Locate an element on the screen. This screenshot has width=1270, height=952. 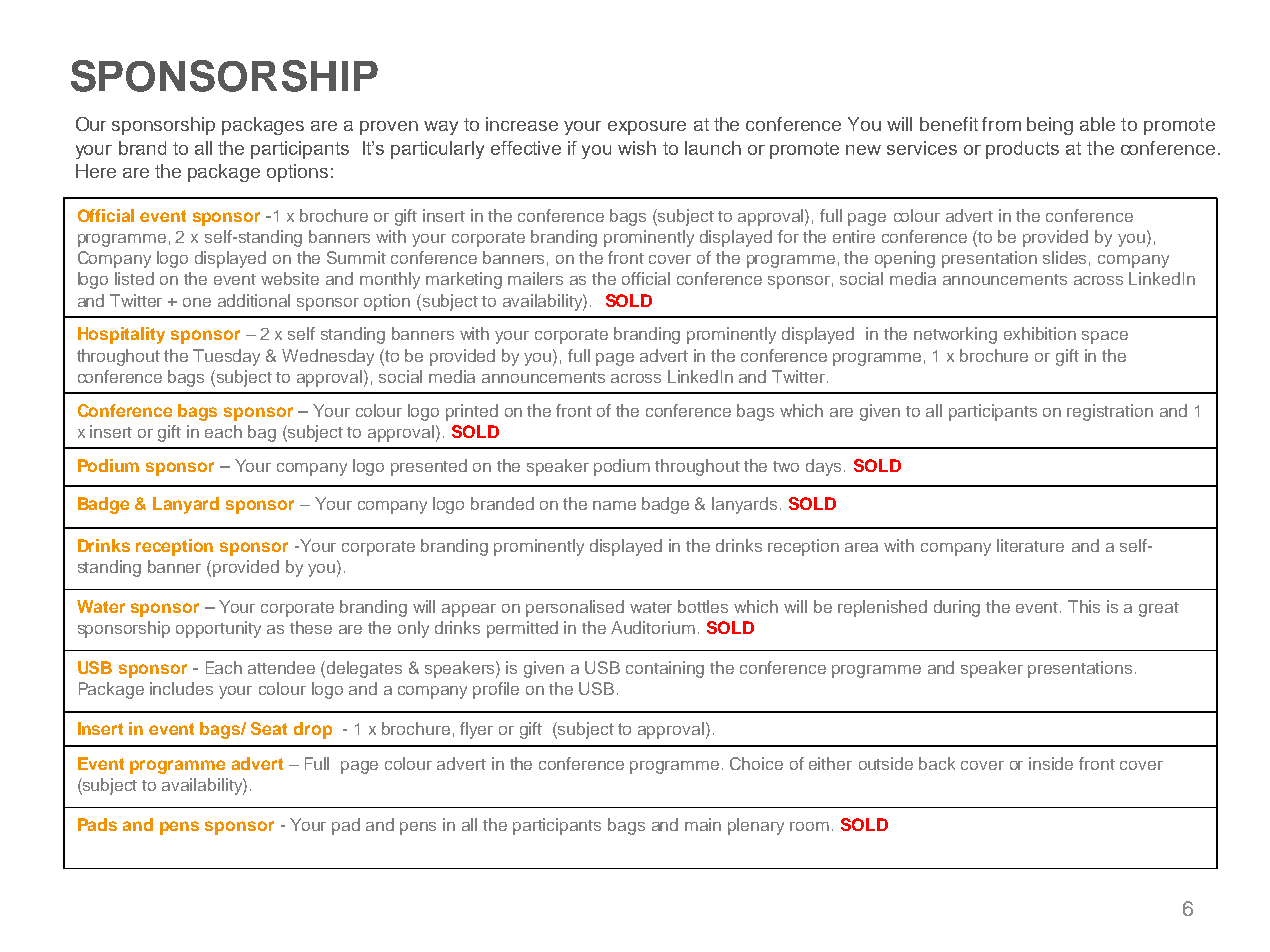
exhibition is located at coordinates (1040, 333).
